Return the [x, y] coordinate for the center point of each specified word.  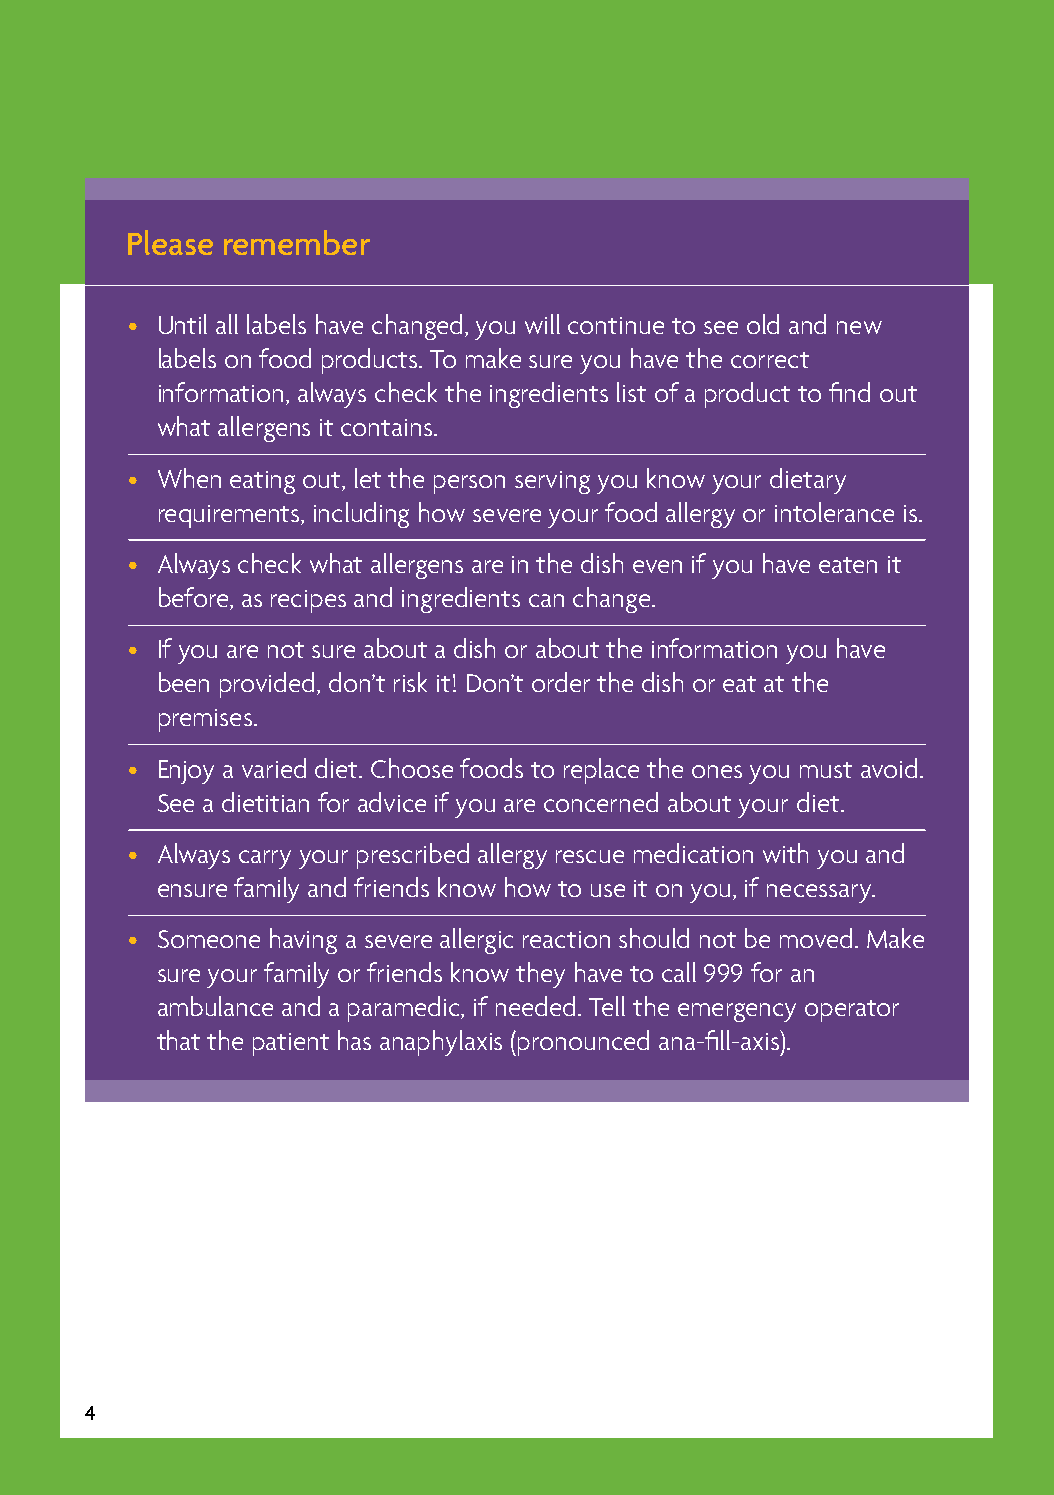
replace [601, 771]
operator [852, 1011]
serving [552, 482]
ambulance [215, 1006]
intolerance [834, 512]
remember [297, 242]
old [763, 324]
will [542, 324]
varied [274, 768]
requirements [230, 516]
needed [537, 1006]
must [826, 770]
